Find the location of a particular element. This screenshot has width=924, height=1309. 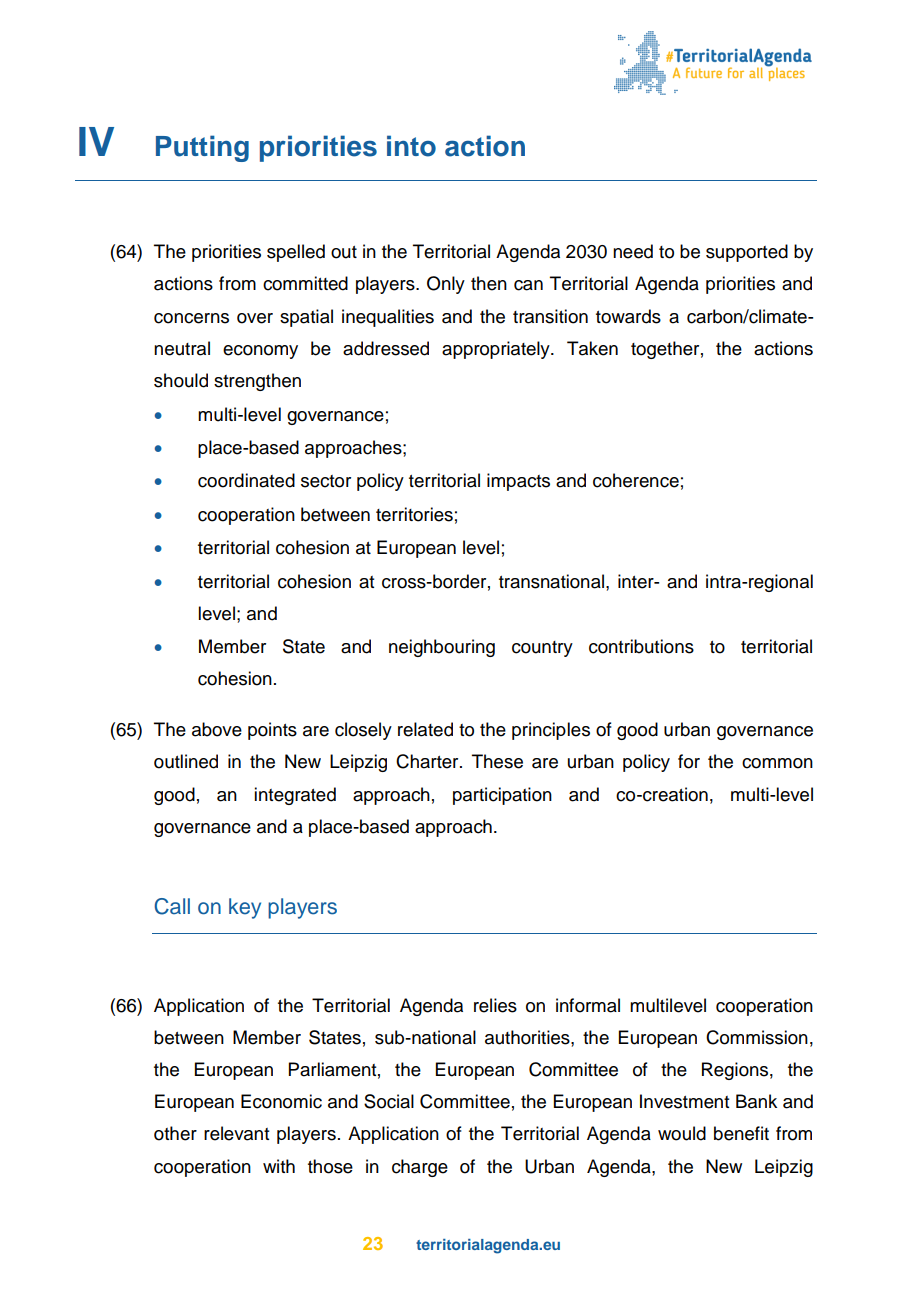

coherence is located at coordinates (636, 480).
